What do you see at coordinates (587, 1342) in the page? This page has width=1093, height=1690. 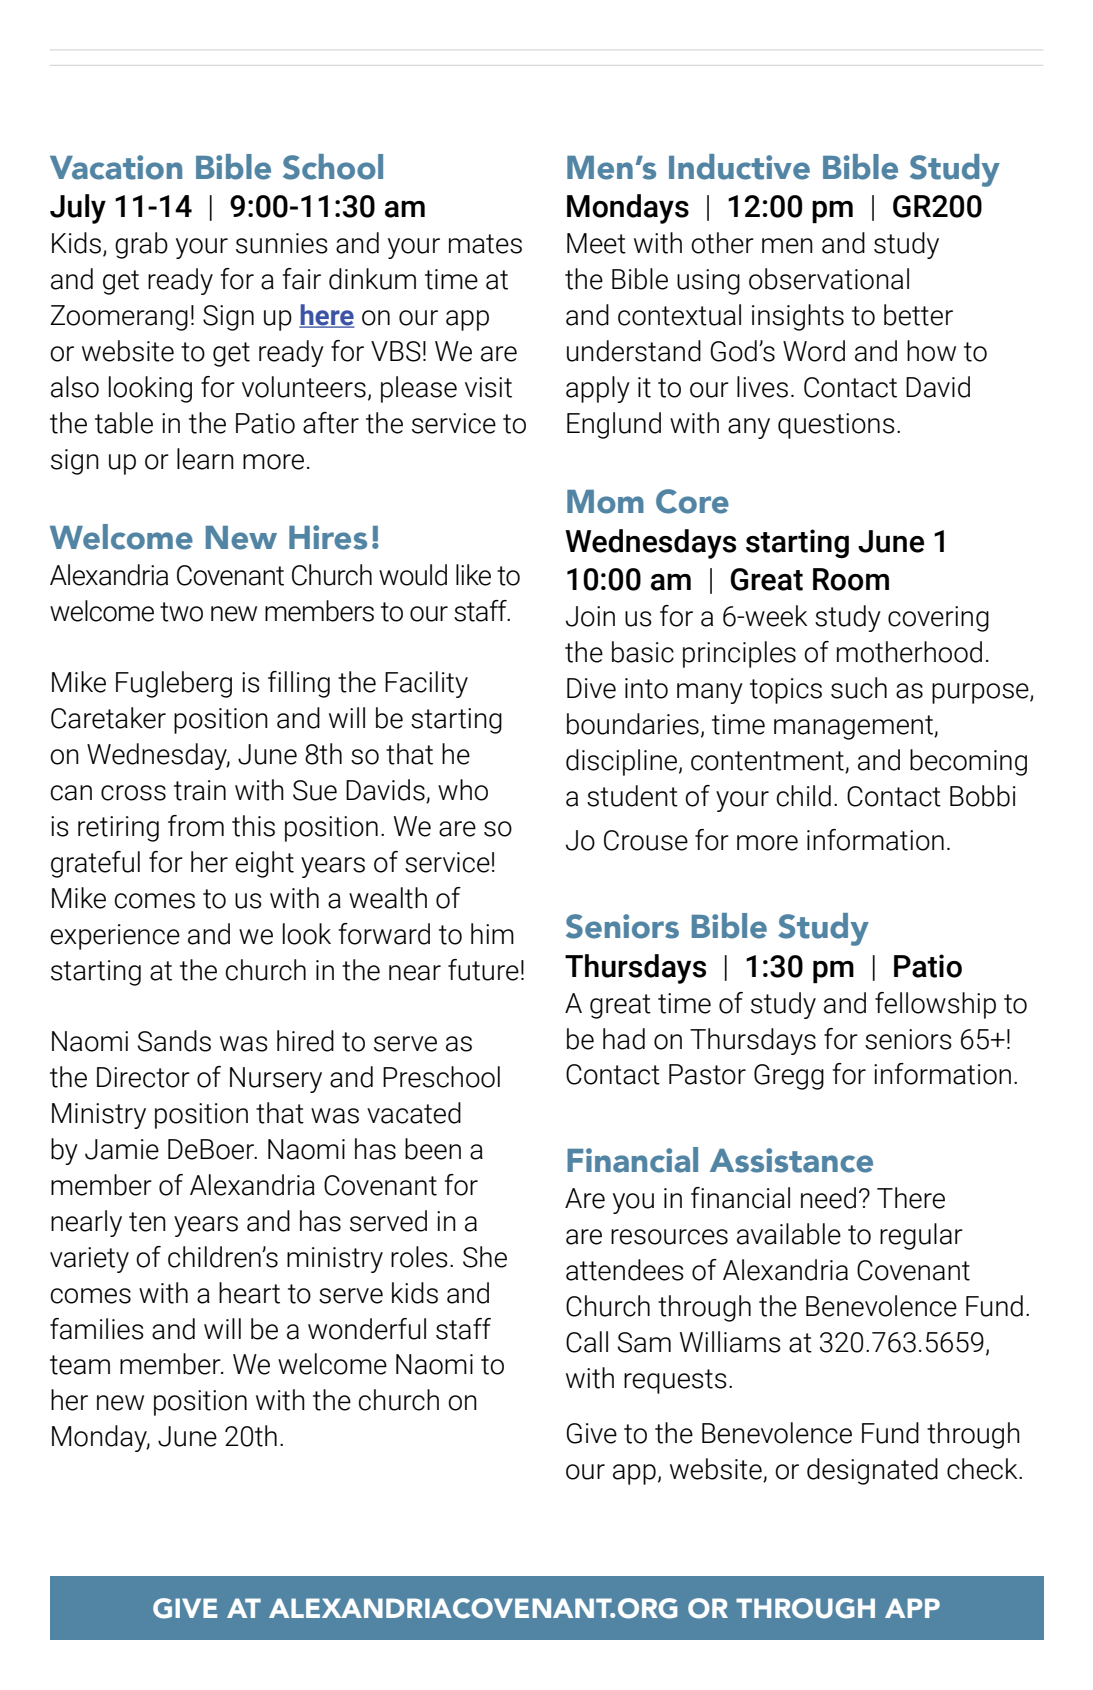 I see `Call` at bounding box center [587, 1342].
